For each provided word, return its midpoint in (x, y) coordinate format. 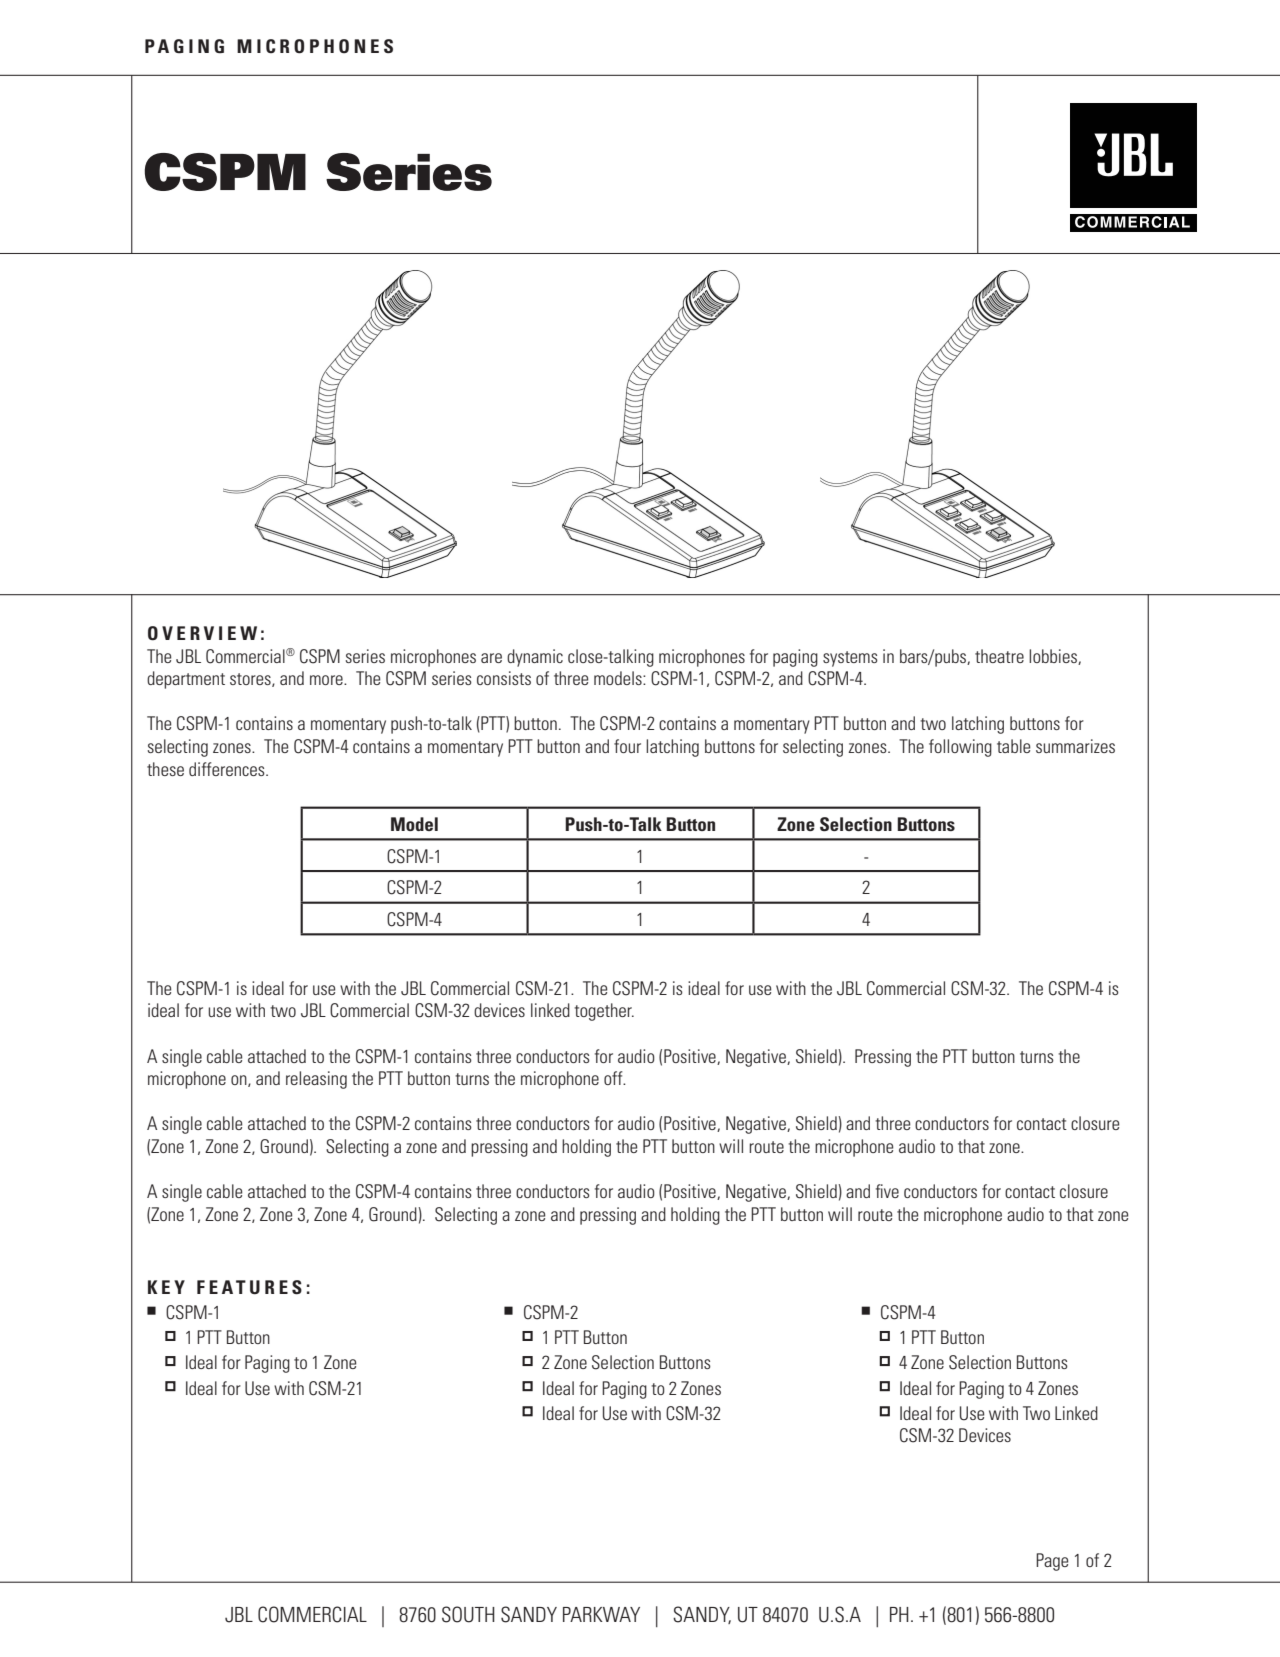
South (468, 1614)
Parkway (601, 1614)
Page (1052, 1562)
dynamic (535, 658)
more (327, 680)
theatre (999, 656)
